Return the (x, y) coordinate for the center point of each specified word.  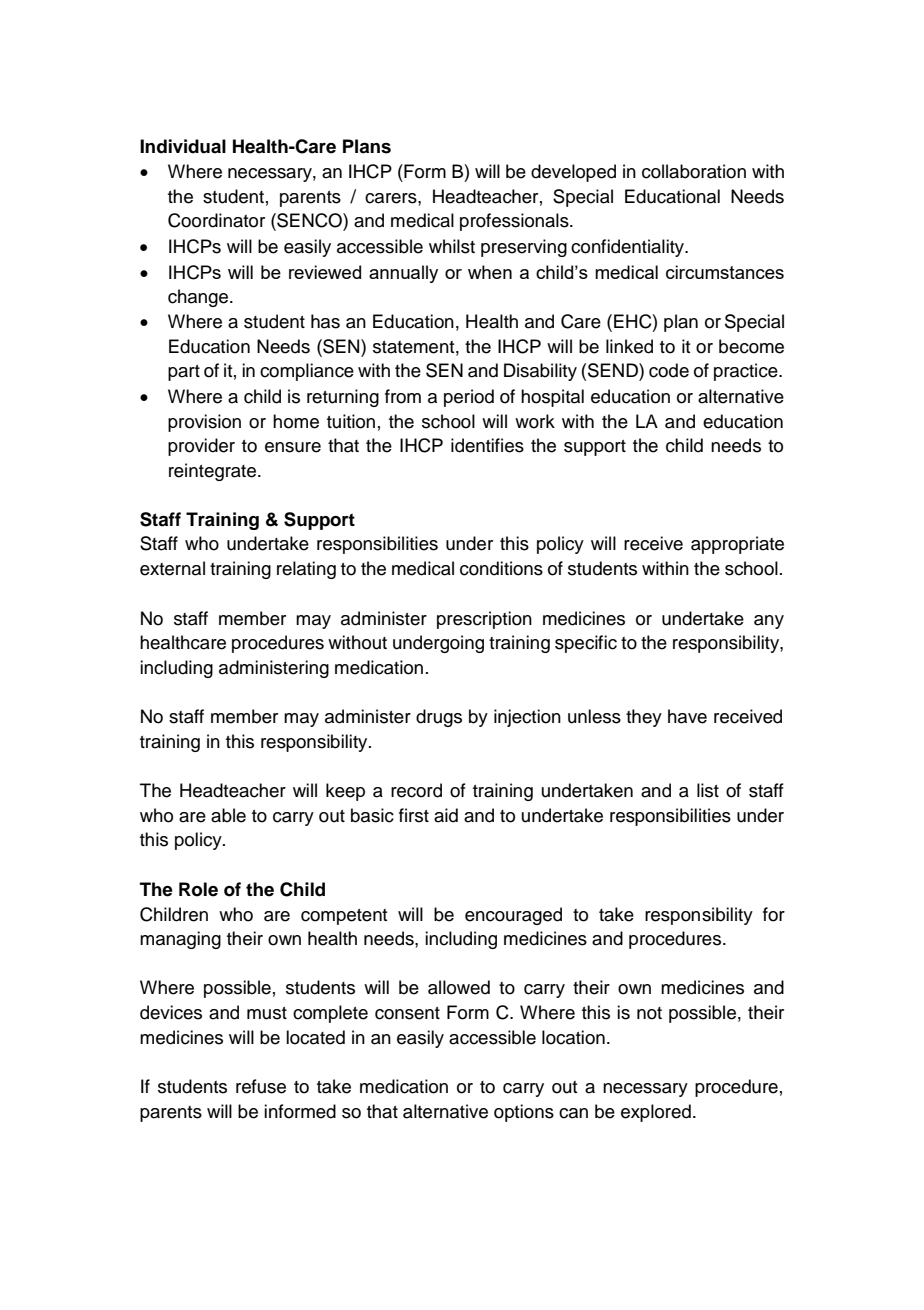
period (469, 398)
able (228, 815)
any (769, 622)
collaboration (694, 171)
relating (306, 570)
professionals (515, 222)
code (669, 370)
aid (446, 815)
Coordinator (216, 220)
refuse (261, 1086)
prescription (484, 620)
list (708, 790)
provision (204, 423)
